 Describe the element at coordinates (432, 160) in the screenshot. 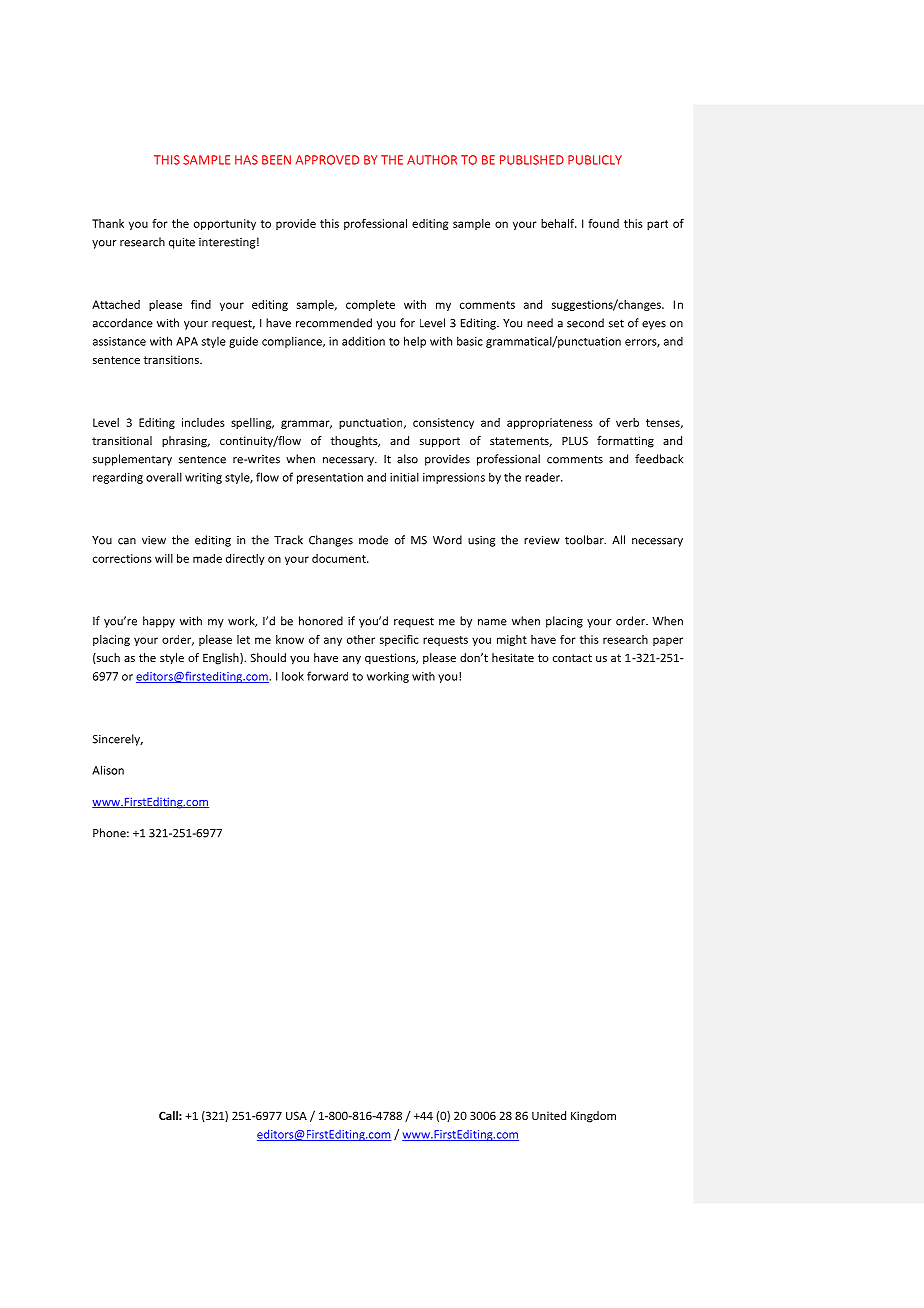

I see `AUTHOR` at that location.
